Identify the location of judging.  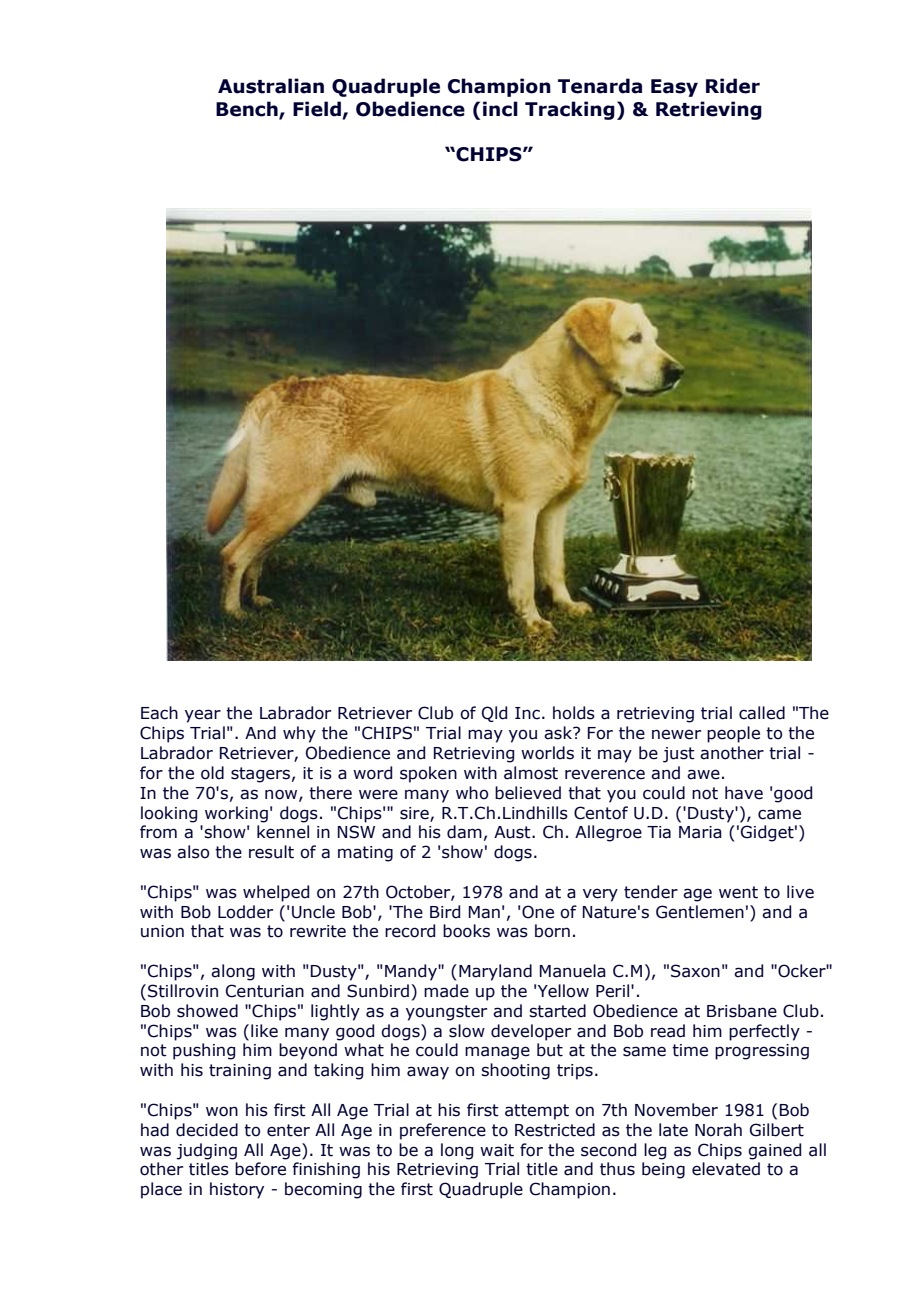
(206, 1151).
